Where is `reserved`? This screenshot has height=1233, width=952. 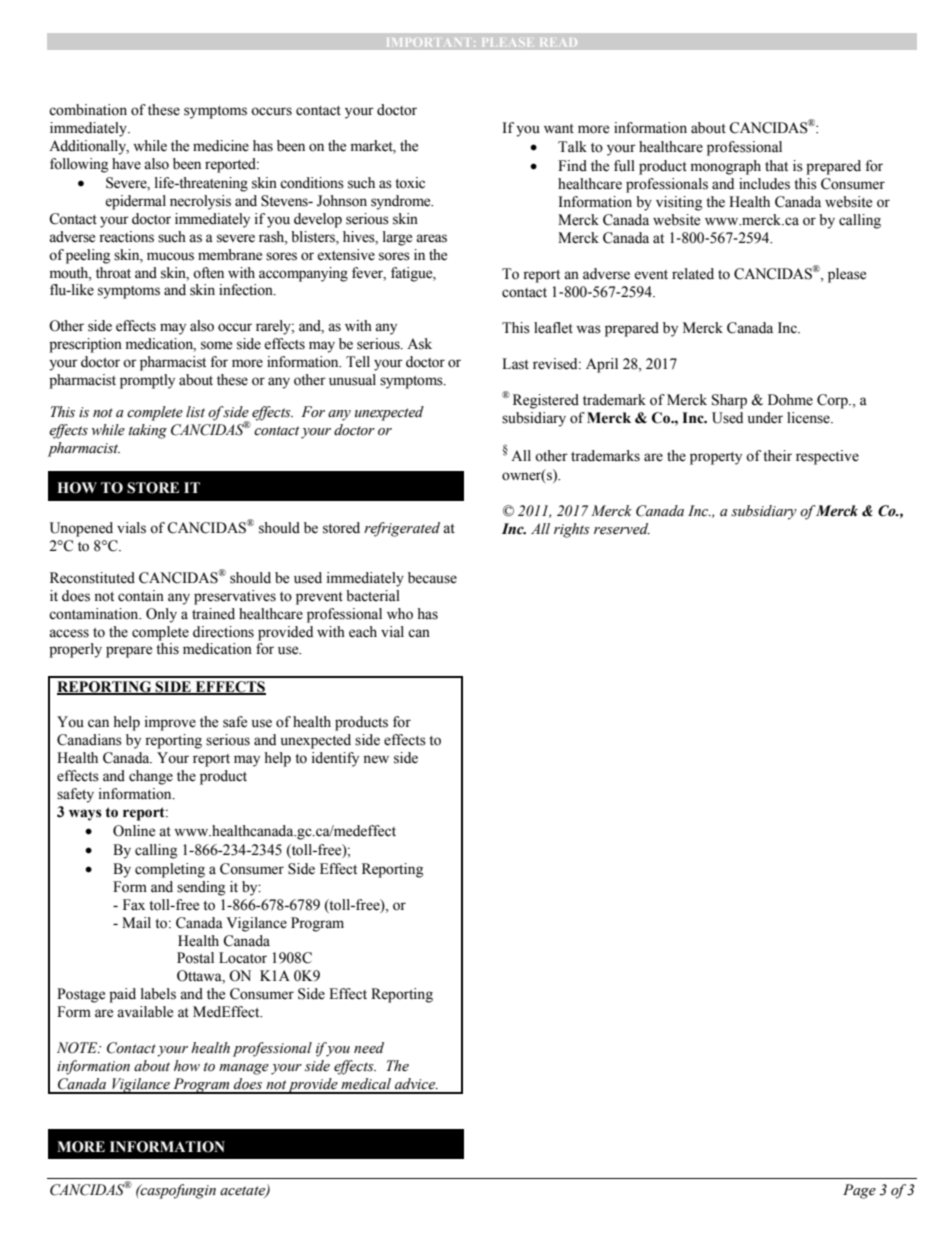 reserved is located at coordinates (622, 529).
